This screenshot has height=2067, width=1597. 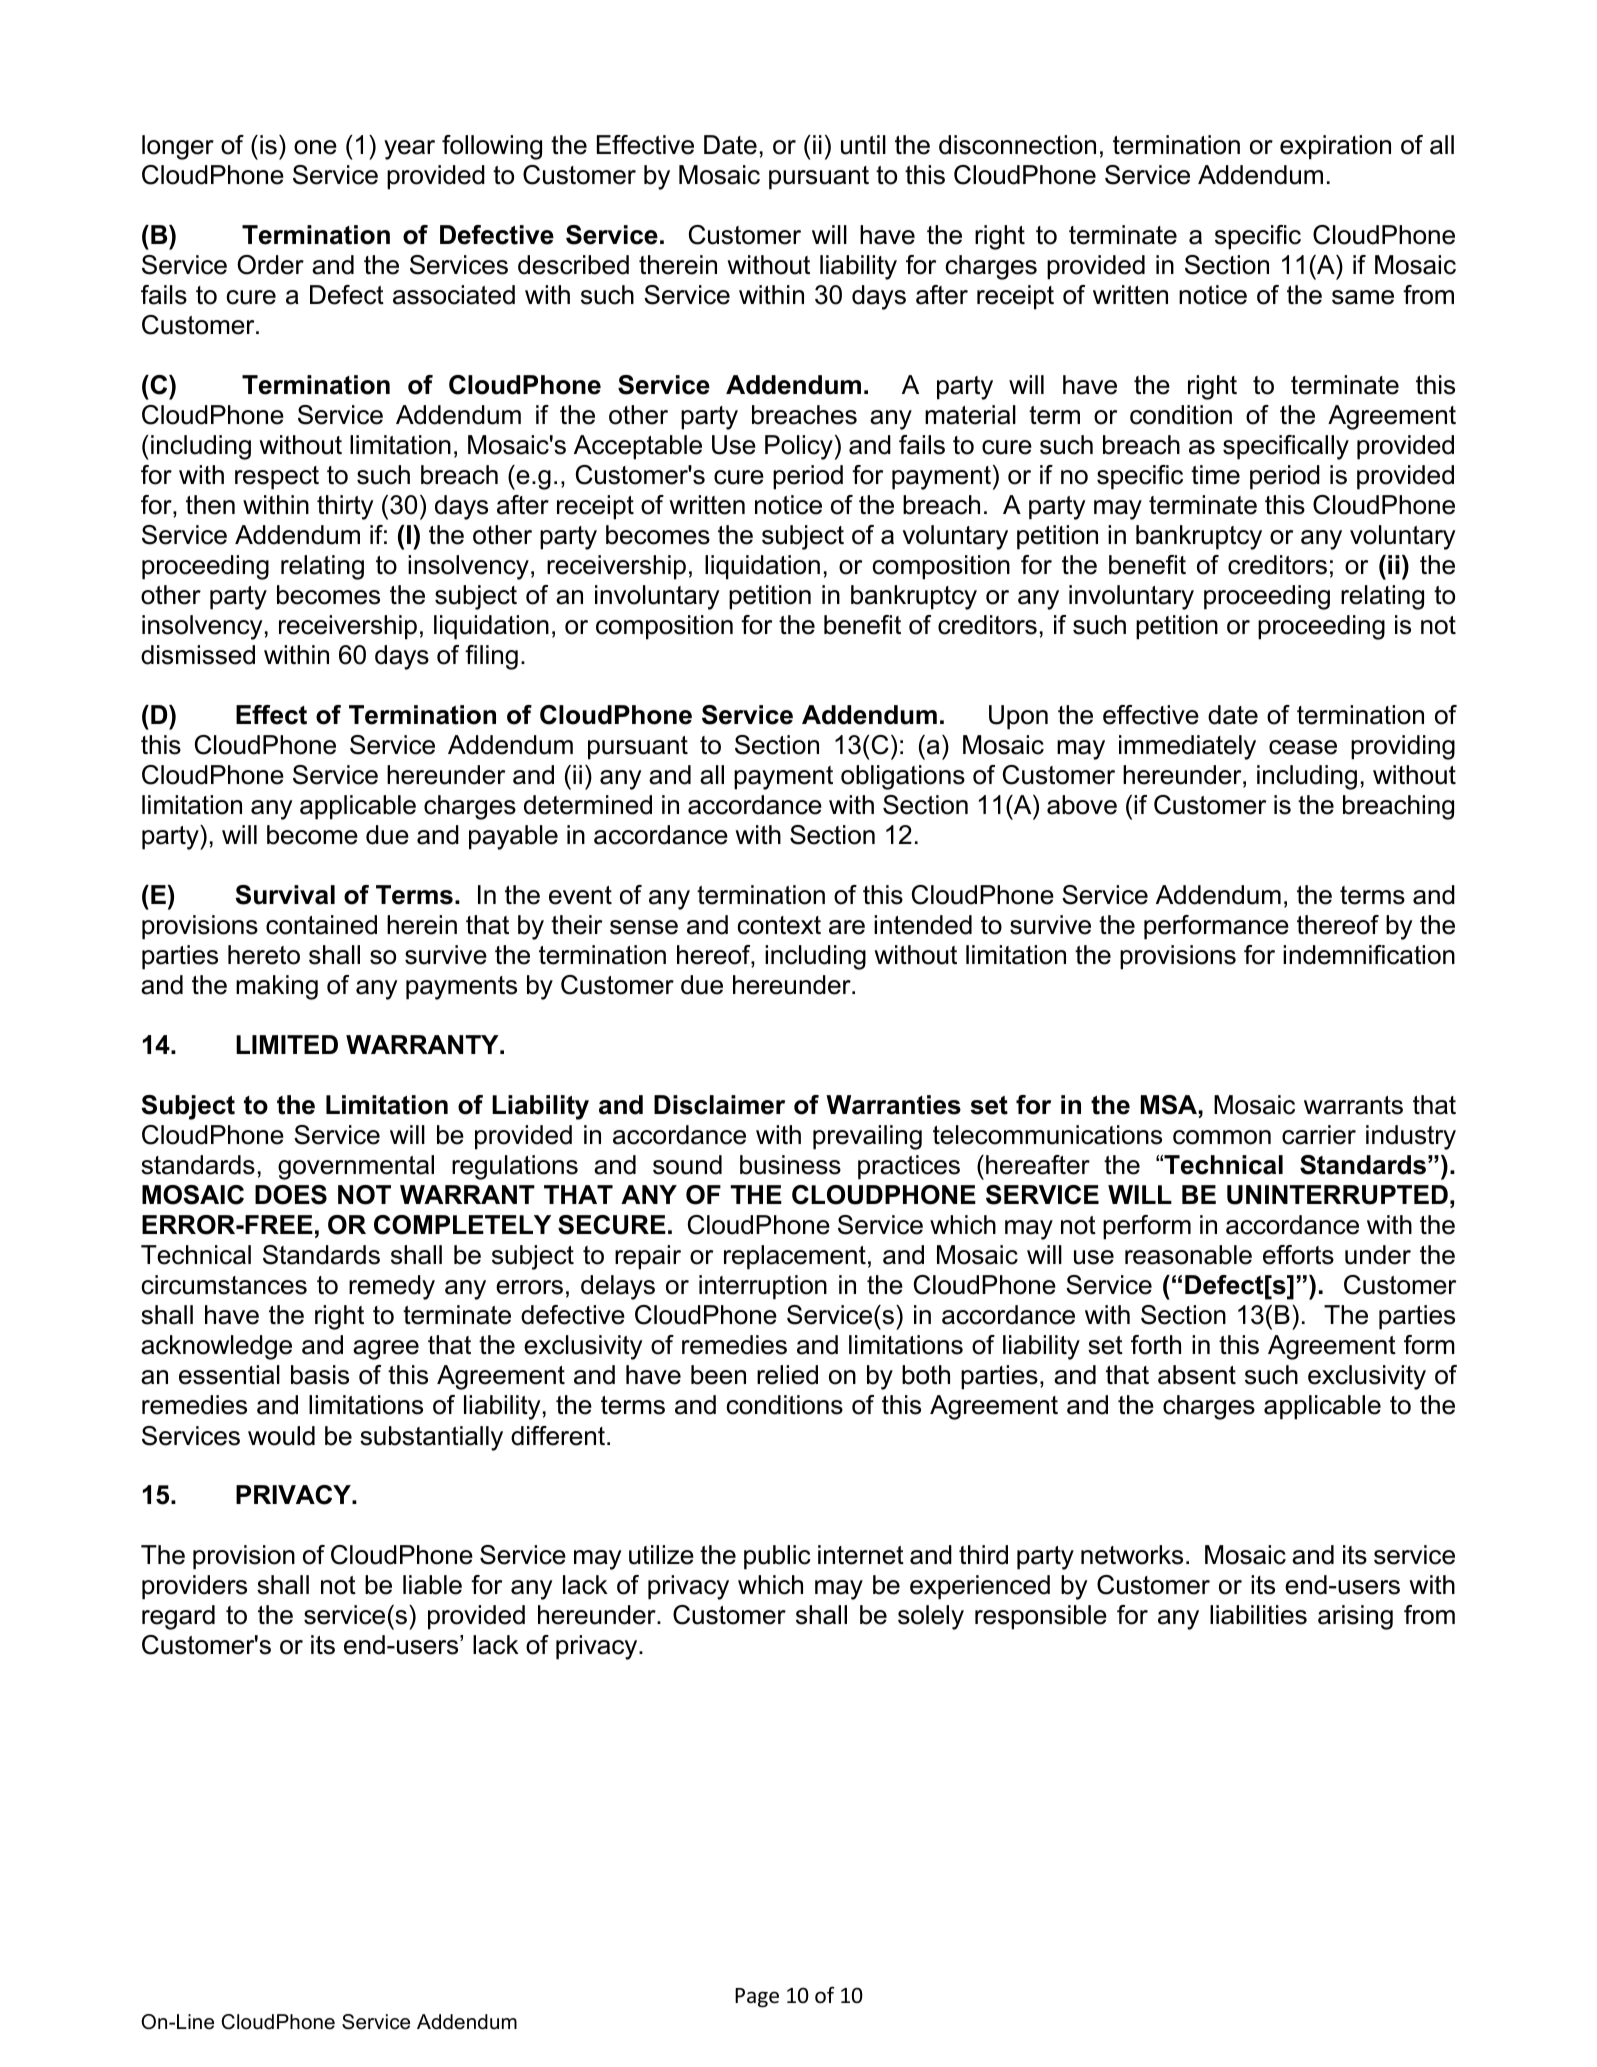 What do you see at coordinates (1369, 955) in the screenshot?
I see `indemnification` at bounding box center [1369, 955].
